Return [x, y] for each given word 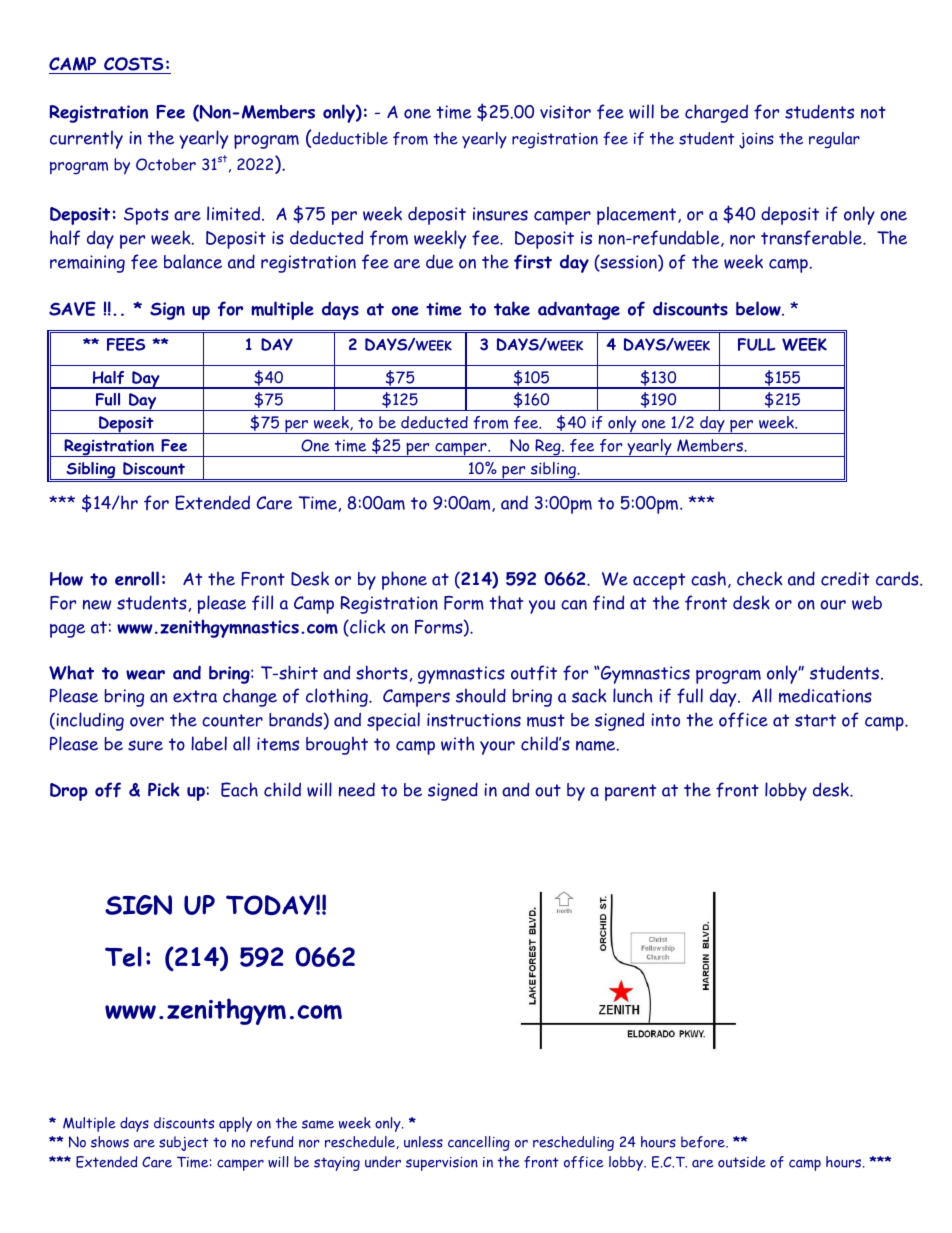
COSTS [134, 65]
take [512, 308]
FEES [126, 344]
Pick [164, 789]
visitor [565, 112]
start [815, 720]
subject [183, 1143]
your [497, 748]
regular [834, 140]
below [759, 308]
